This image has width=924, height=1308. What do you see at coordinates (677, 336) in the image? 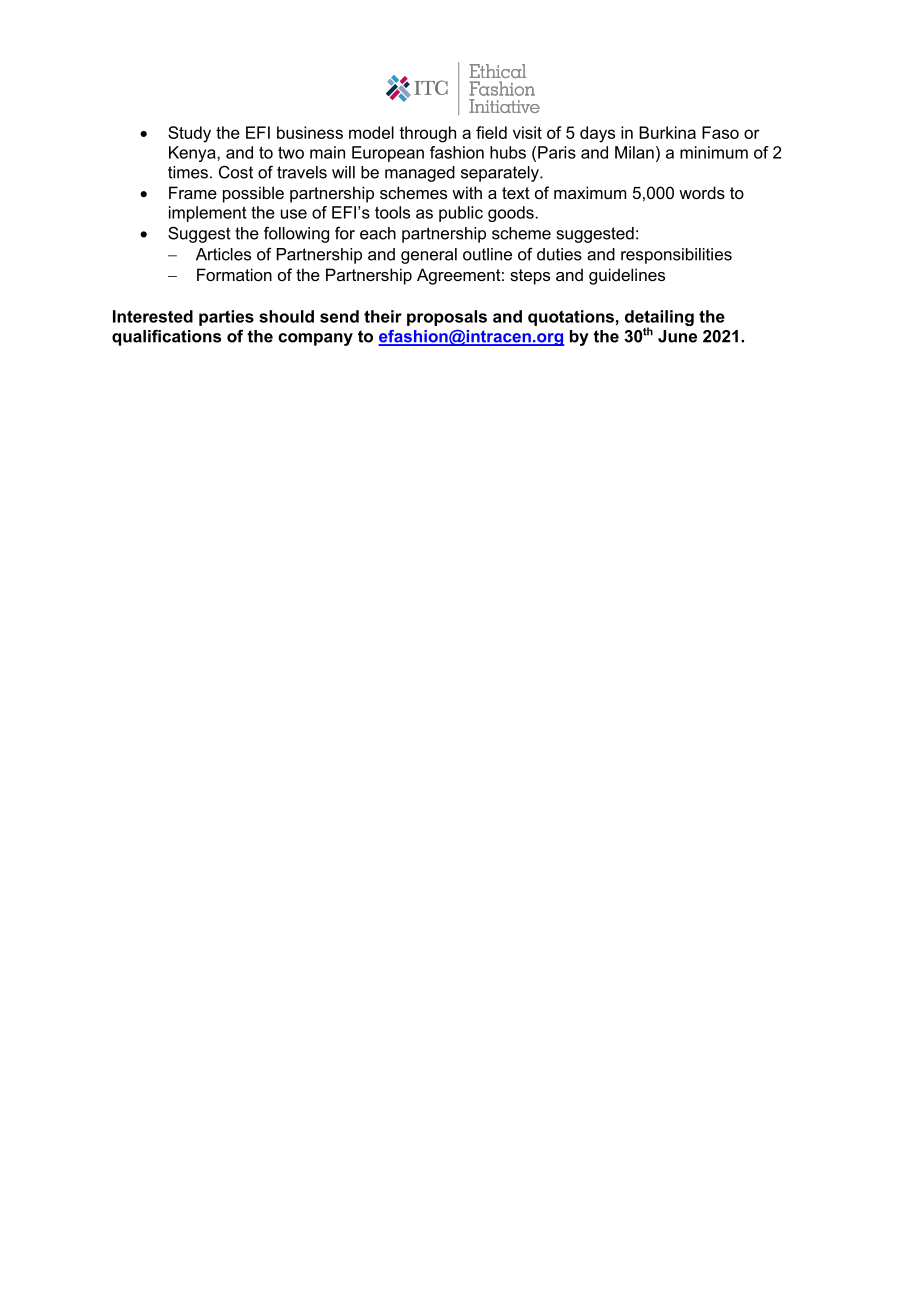
I see `June` at bounding box center [677, 336].
